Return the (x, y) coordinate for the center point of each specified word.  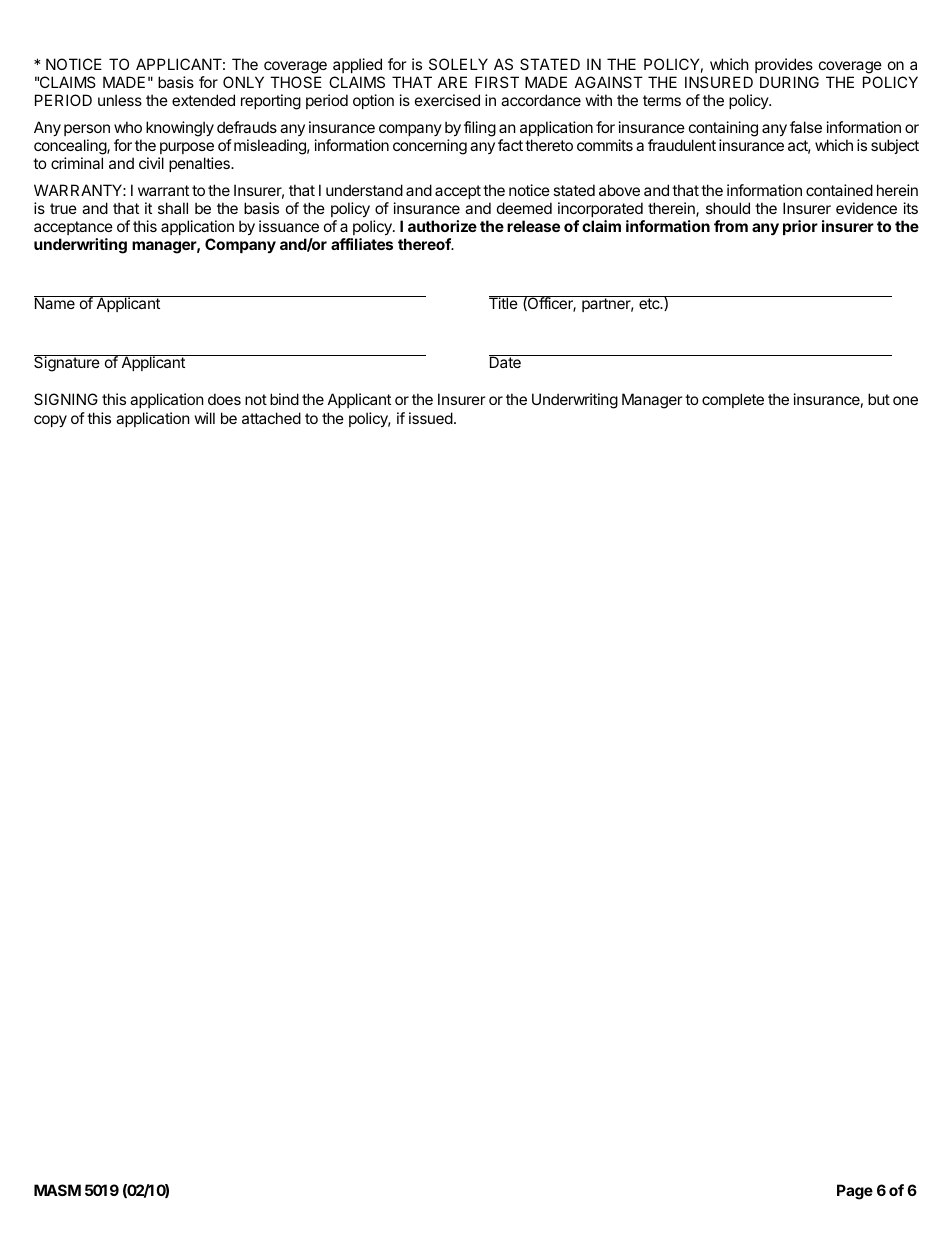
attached (271, 418)
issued (431, 418)
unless (120, 100)
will (205, 418)
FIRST (497, 82)
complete (733, 400)
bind (284, 399)
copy (50, 421)
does (224, 399)
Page (855, 1192)
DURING (789, 82)
